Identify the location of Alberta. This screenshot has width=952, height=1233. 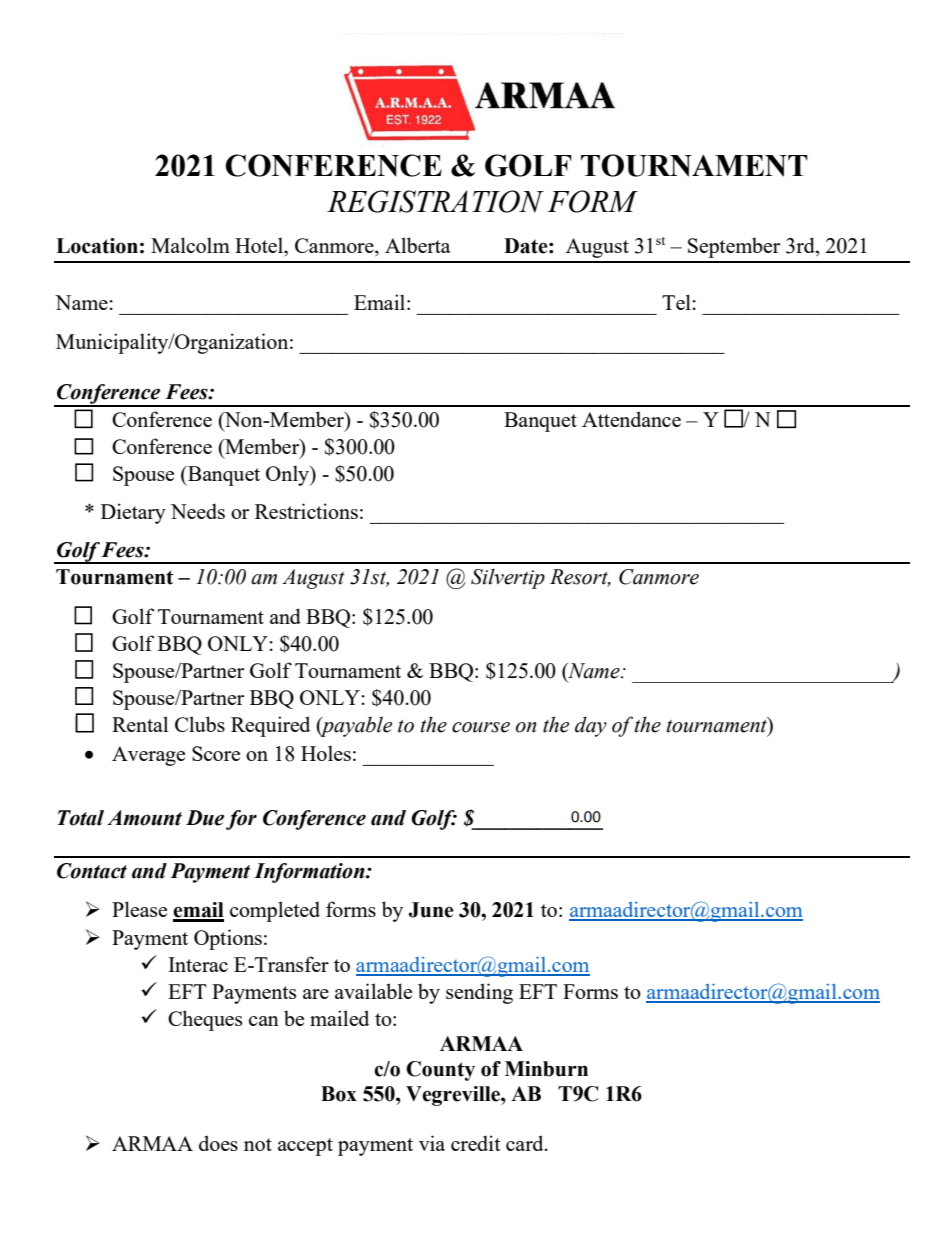
(418, 245).
